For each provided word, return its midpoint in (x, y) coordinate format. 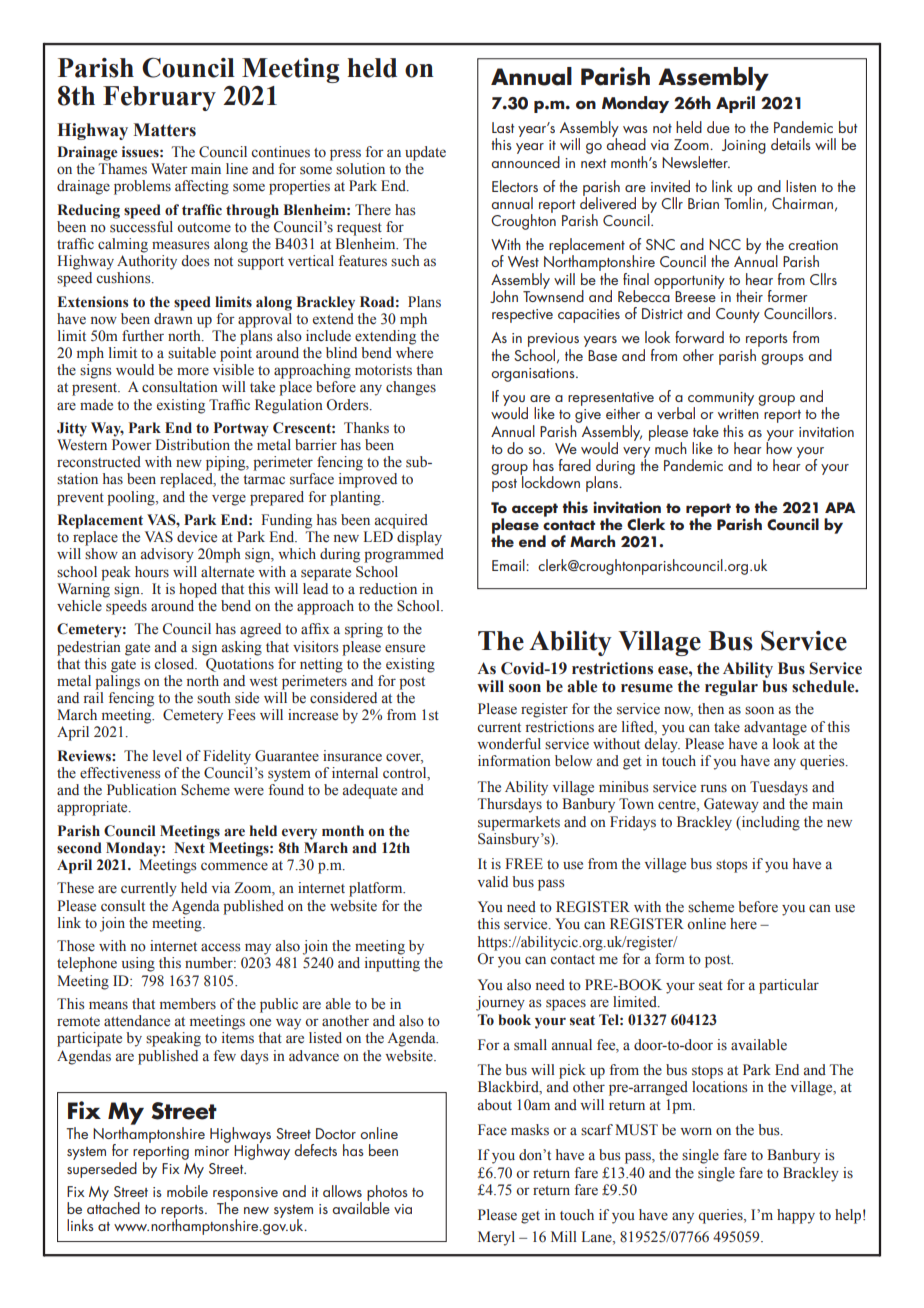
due (718, 127)
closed (175, 664)
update (425, 153)
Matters (164, 130)
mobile (187, 1191)
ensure (405, 648)
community (721, 400)
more (193, 371)
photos (387, 1194)
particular (789, 986)
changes (411, 388)
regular (731, 688)
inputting (392, 964)
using (138, 964)
